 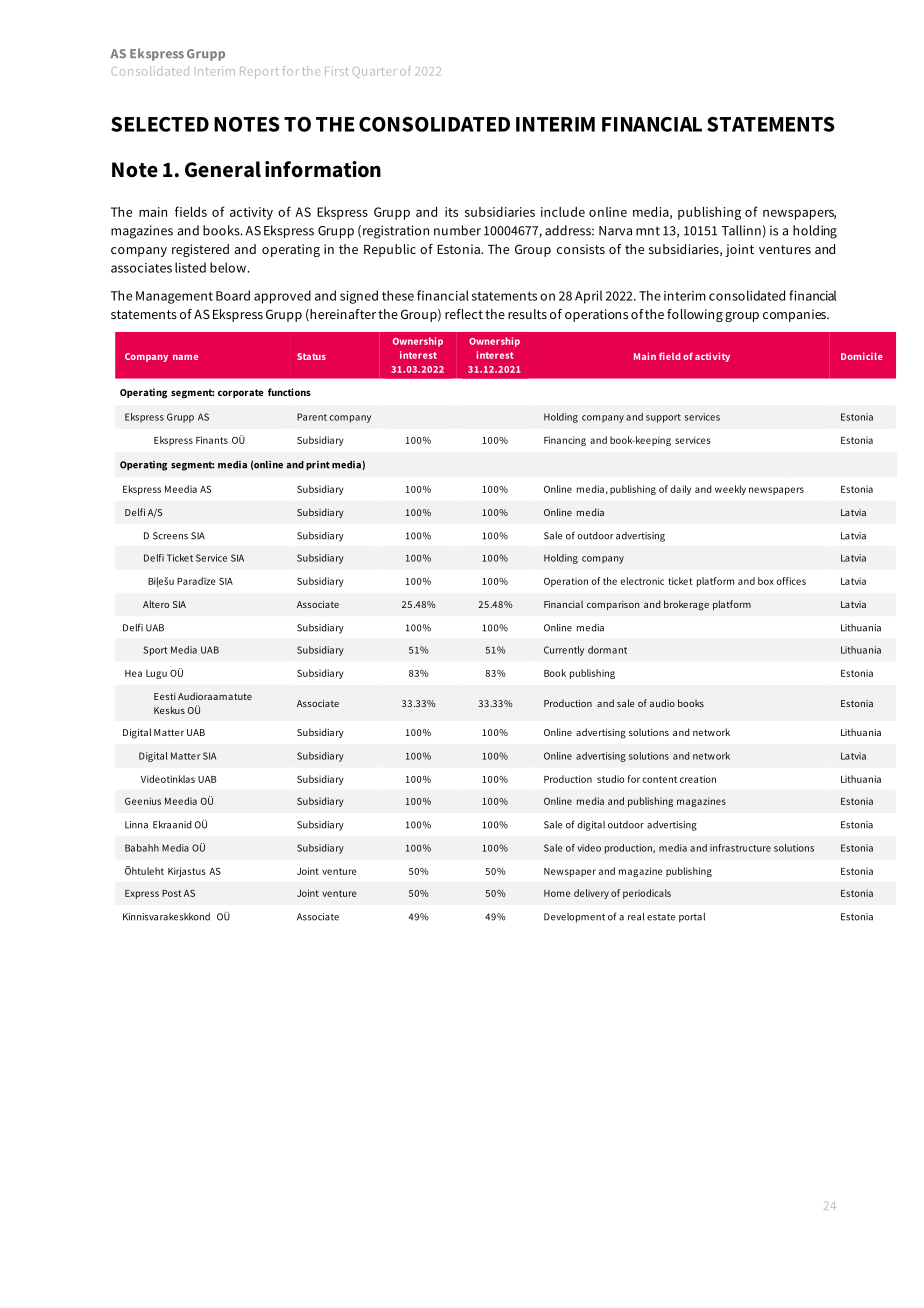 What do you see at coordinates (565, 441) in the screenshot?
I see `Financing` at bounding box center [565, 441].
